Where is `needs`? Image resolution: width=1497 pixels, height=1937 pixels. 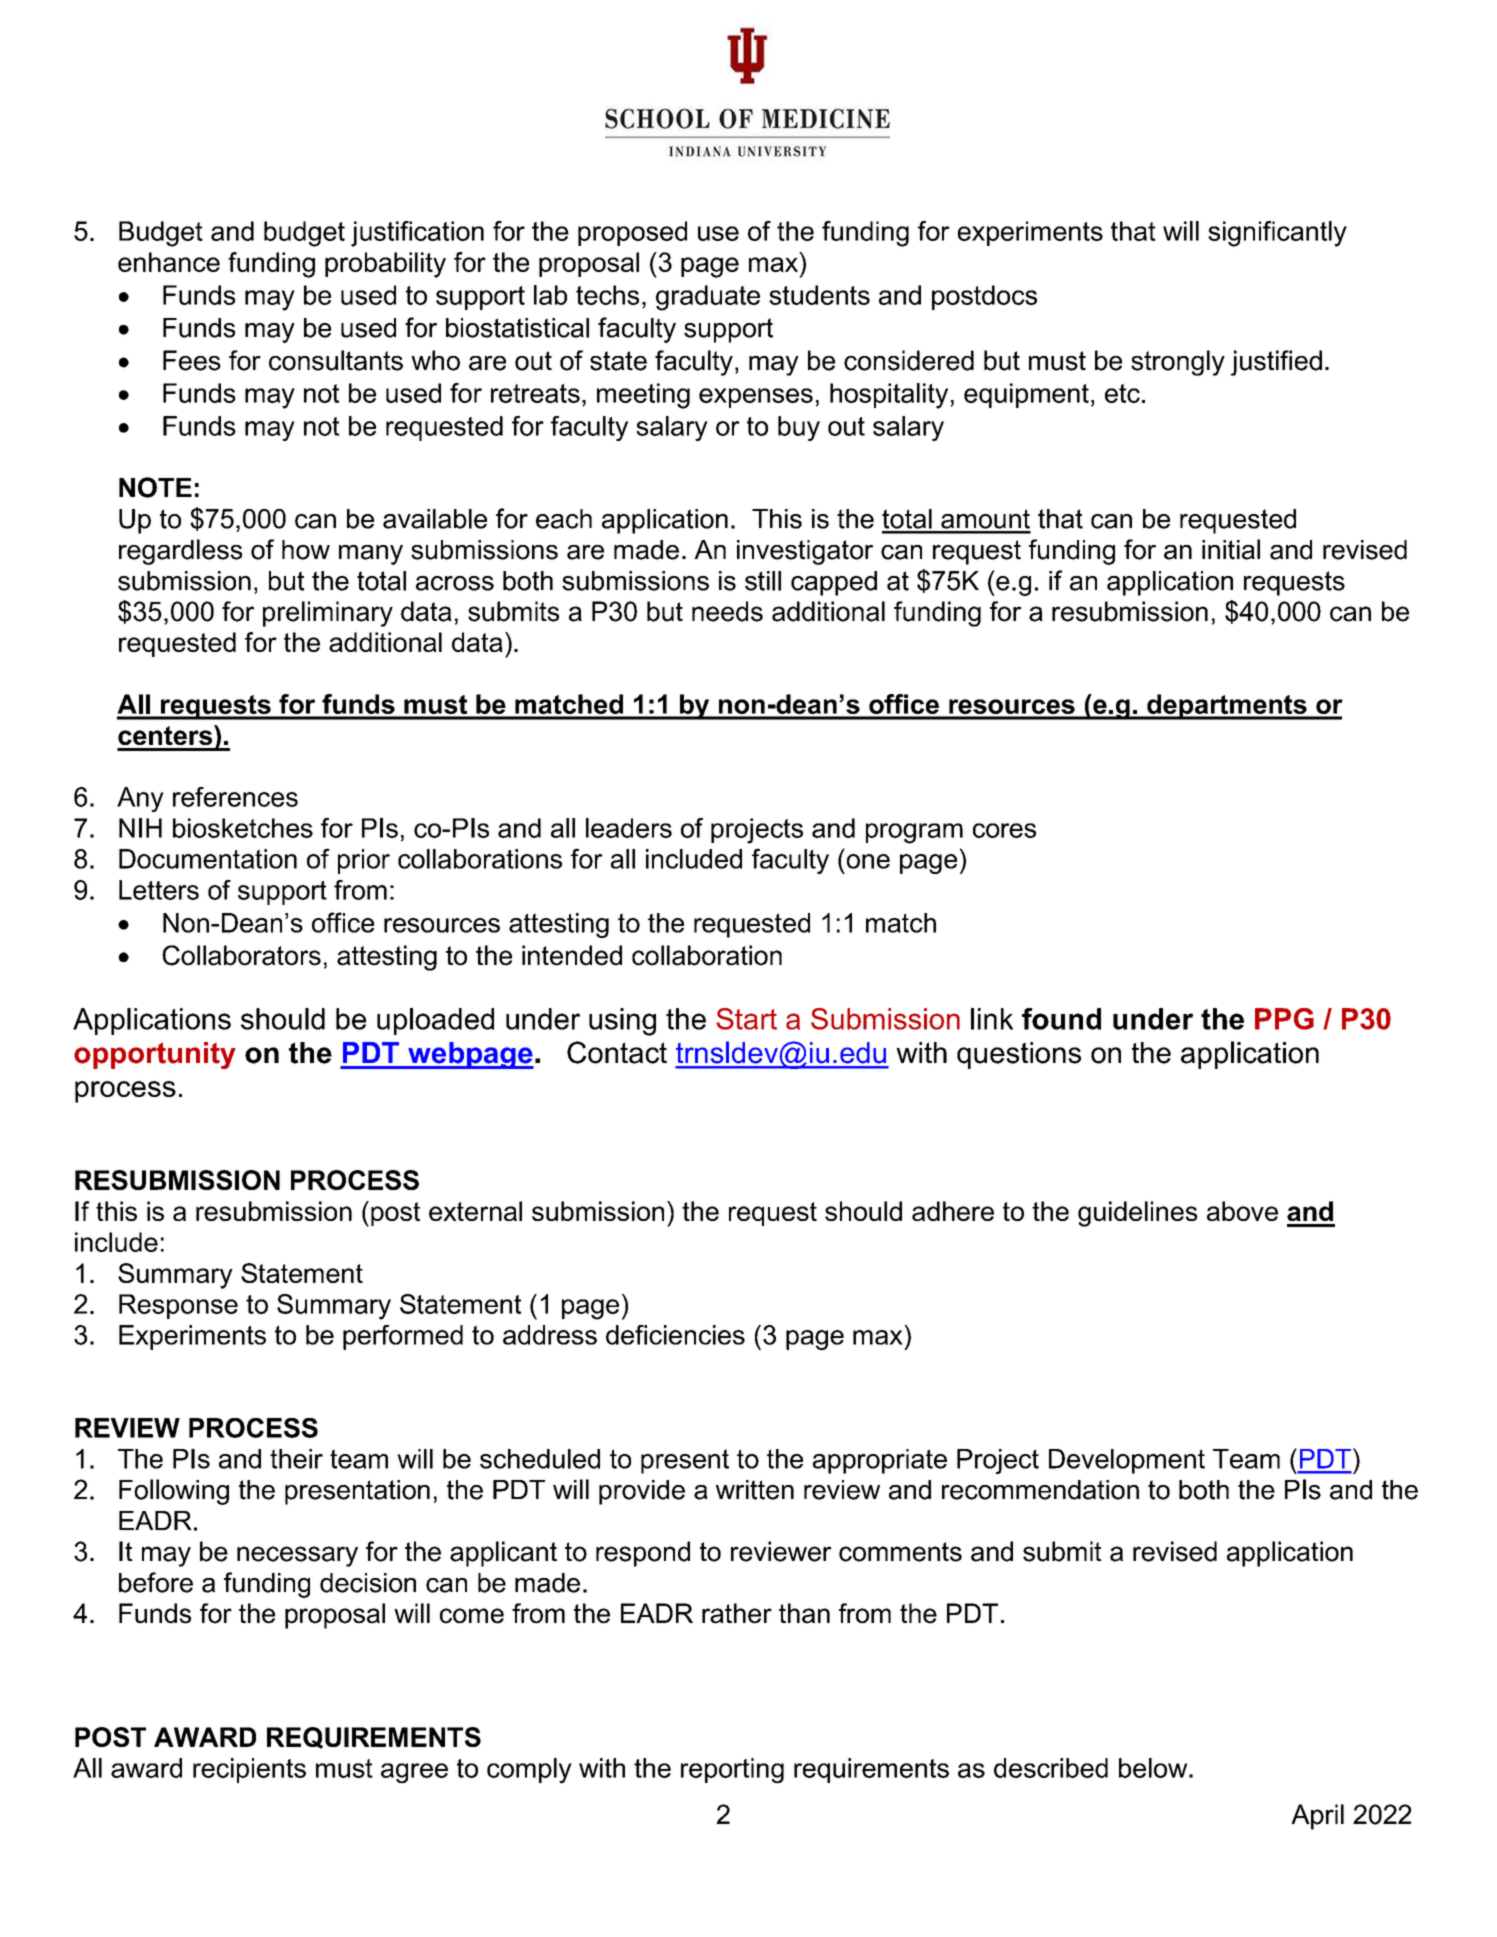 needs is located at coordinates (727, 611).
